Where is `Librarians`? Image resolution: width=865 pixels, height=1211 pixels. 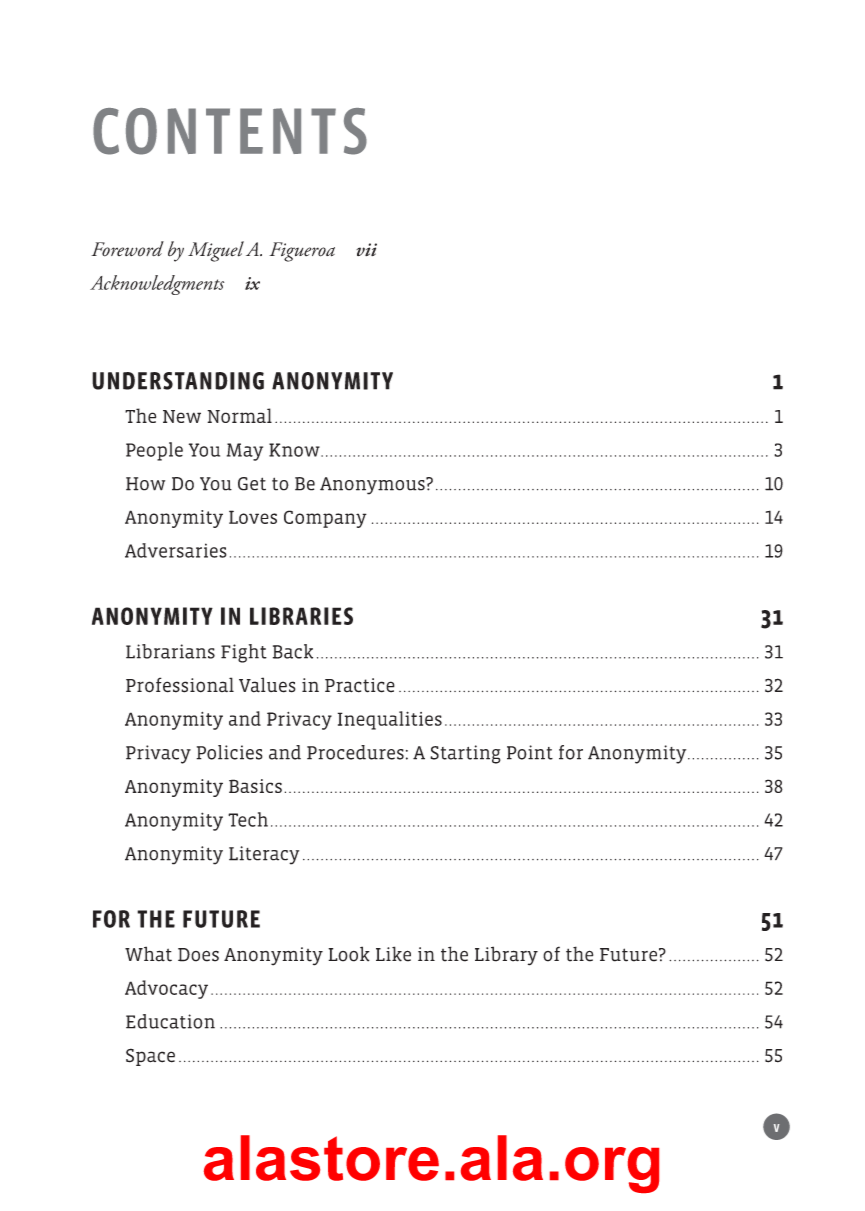 Librarians is located at coordinates (170, 651).
